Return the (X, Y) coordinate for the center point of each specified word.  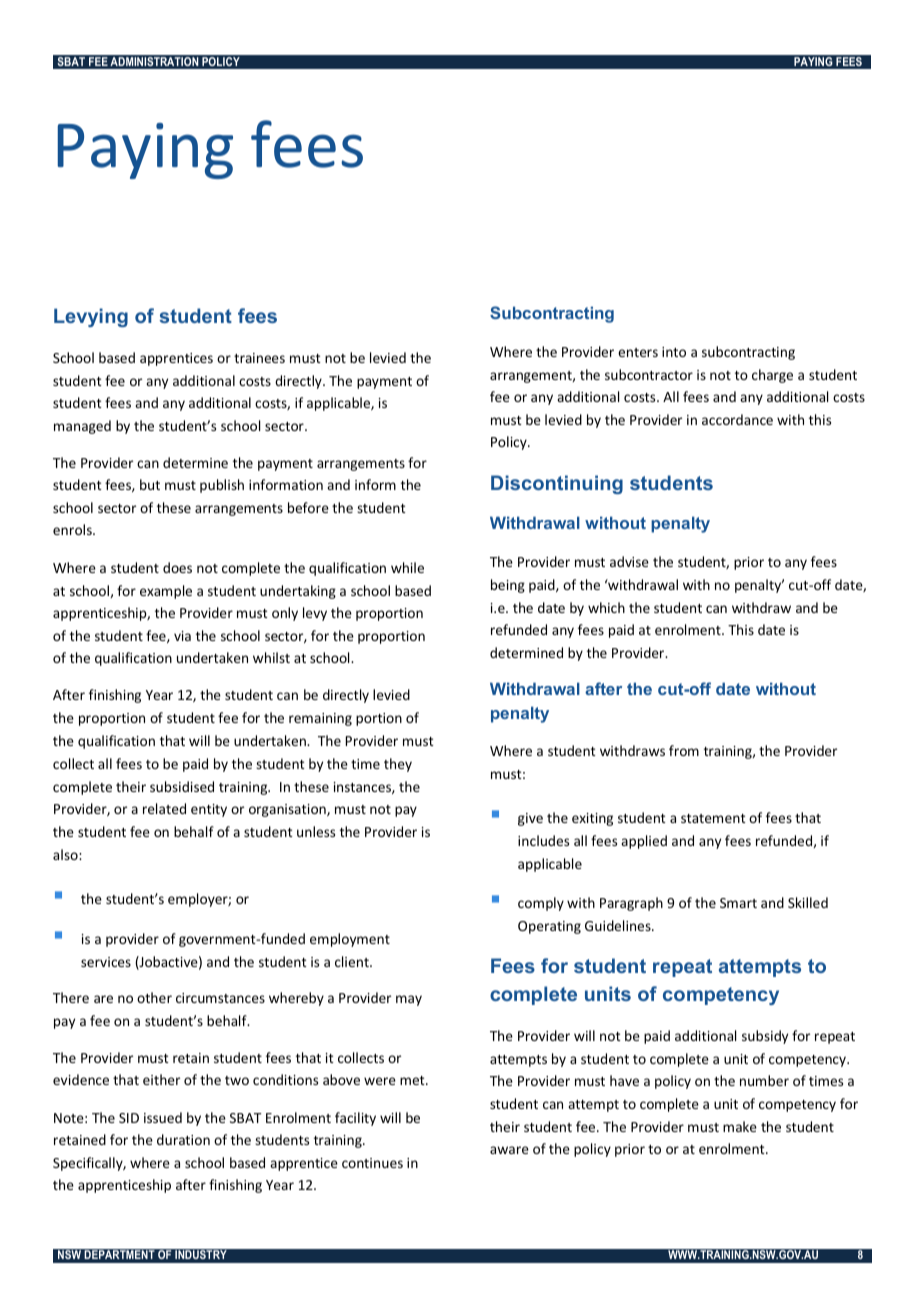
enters (638, 352)
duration (183, 1139)
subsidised (182, 786)
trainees (259, 358)
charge (772, 376)
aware (509, 1150)
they (398, 765)
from (684, 750)
